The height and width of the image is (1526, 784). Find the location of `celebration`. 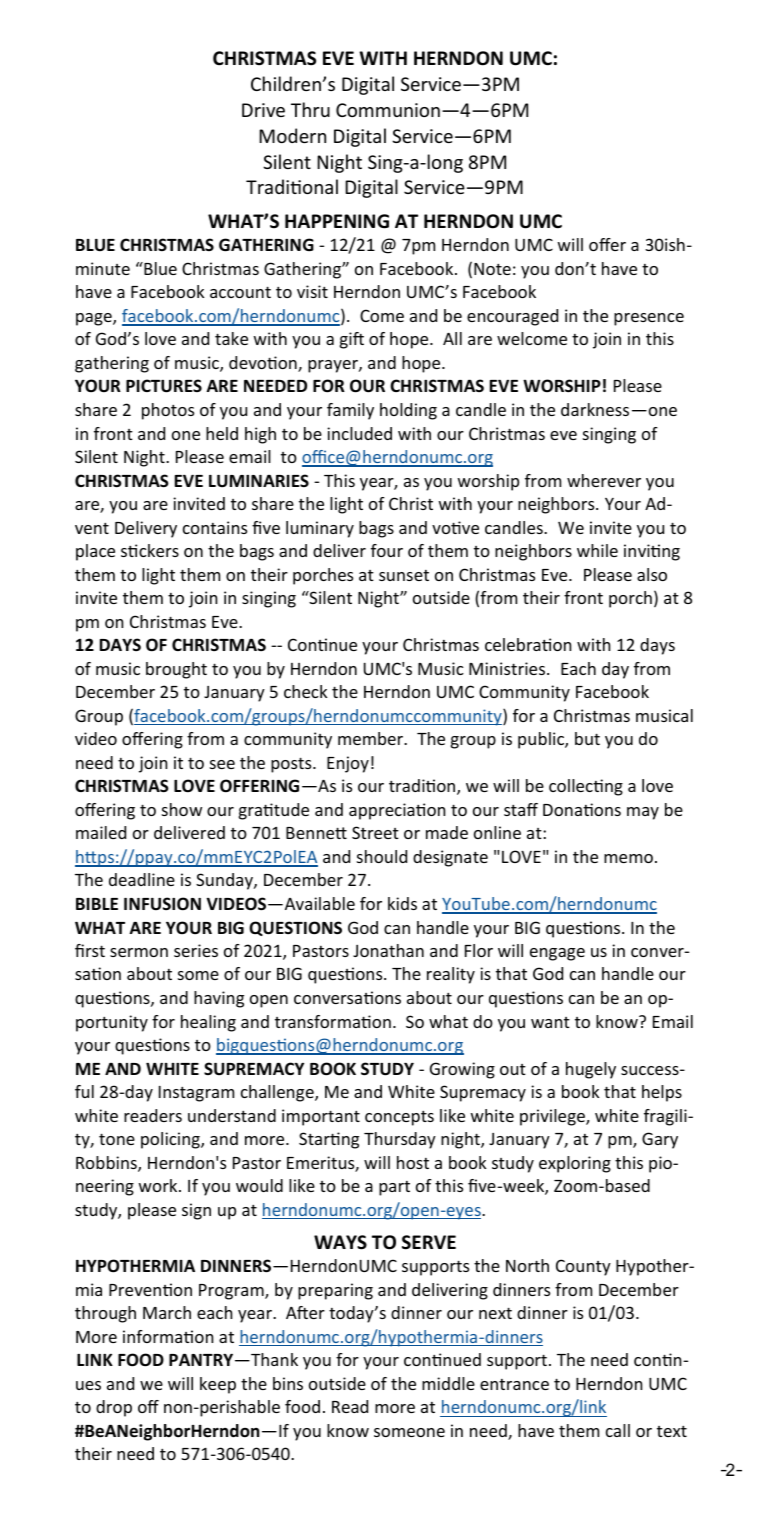

celebration is located at coordinates (528, 644).
